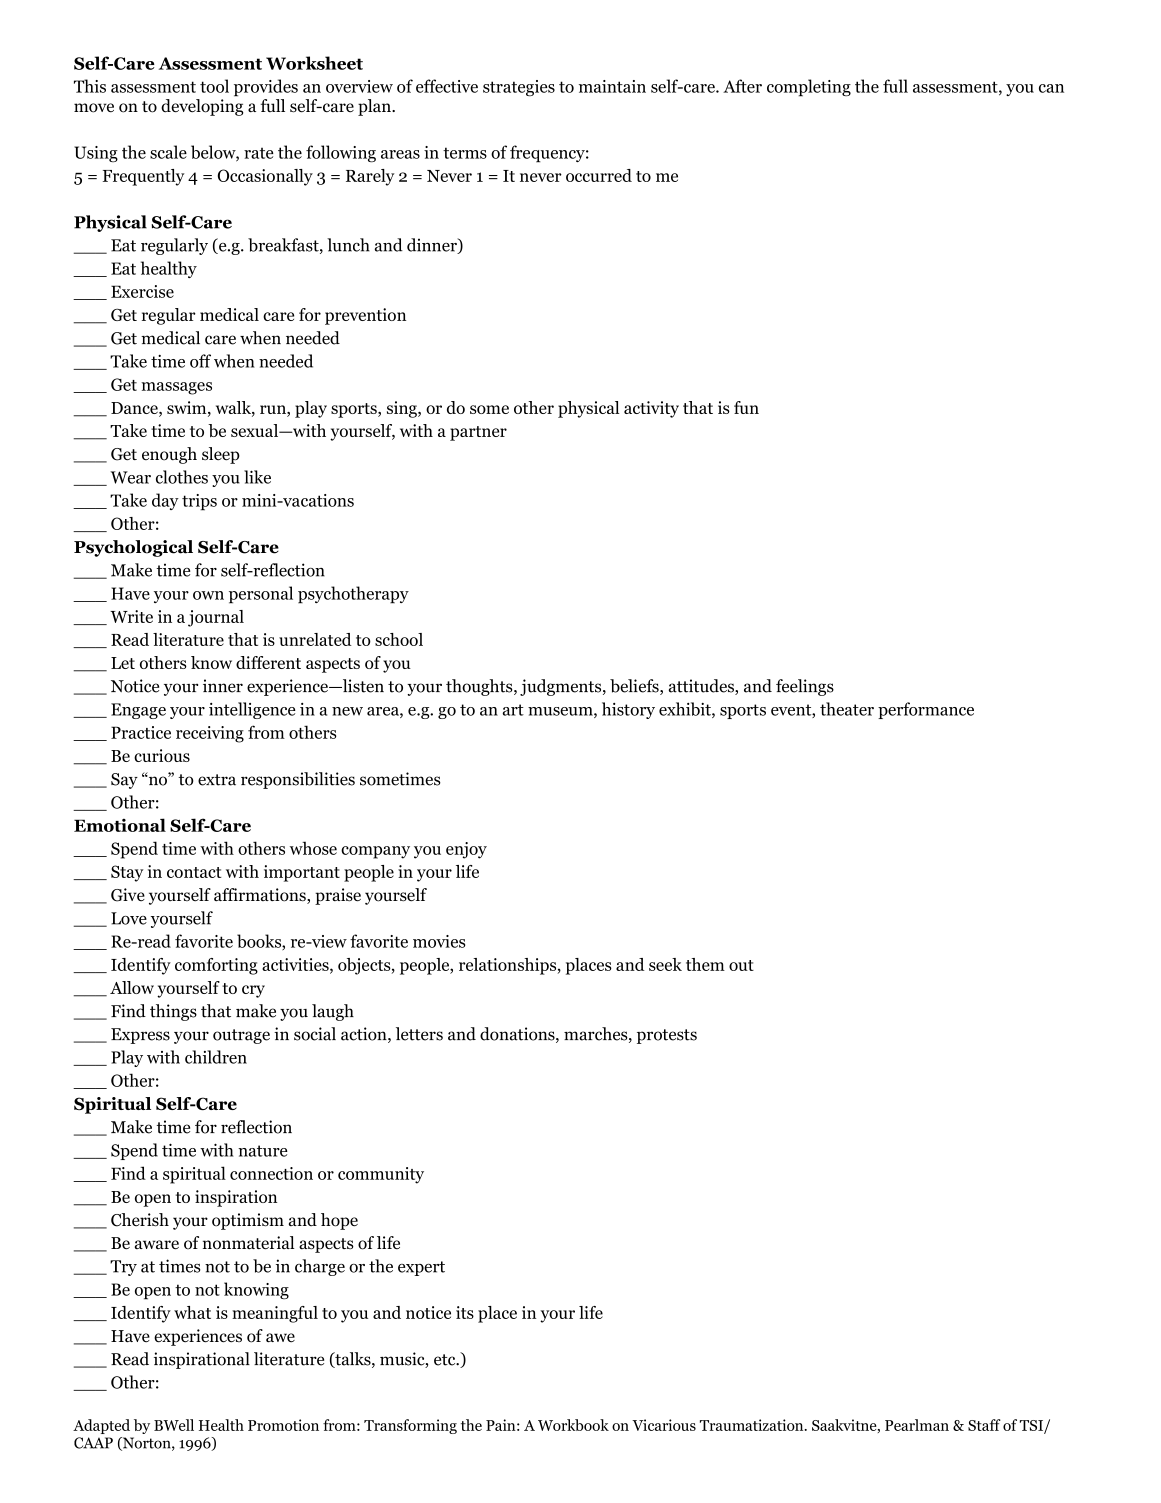 The width and height of the screenshot is (1161, 1503). What do you see at coordinates (216, 1057) in the screenshot?
I see `children` at bounding box center [216, 1057].
